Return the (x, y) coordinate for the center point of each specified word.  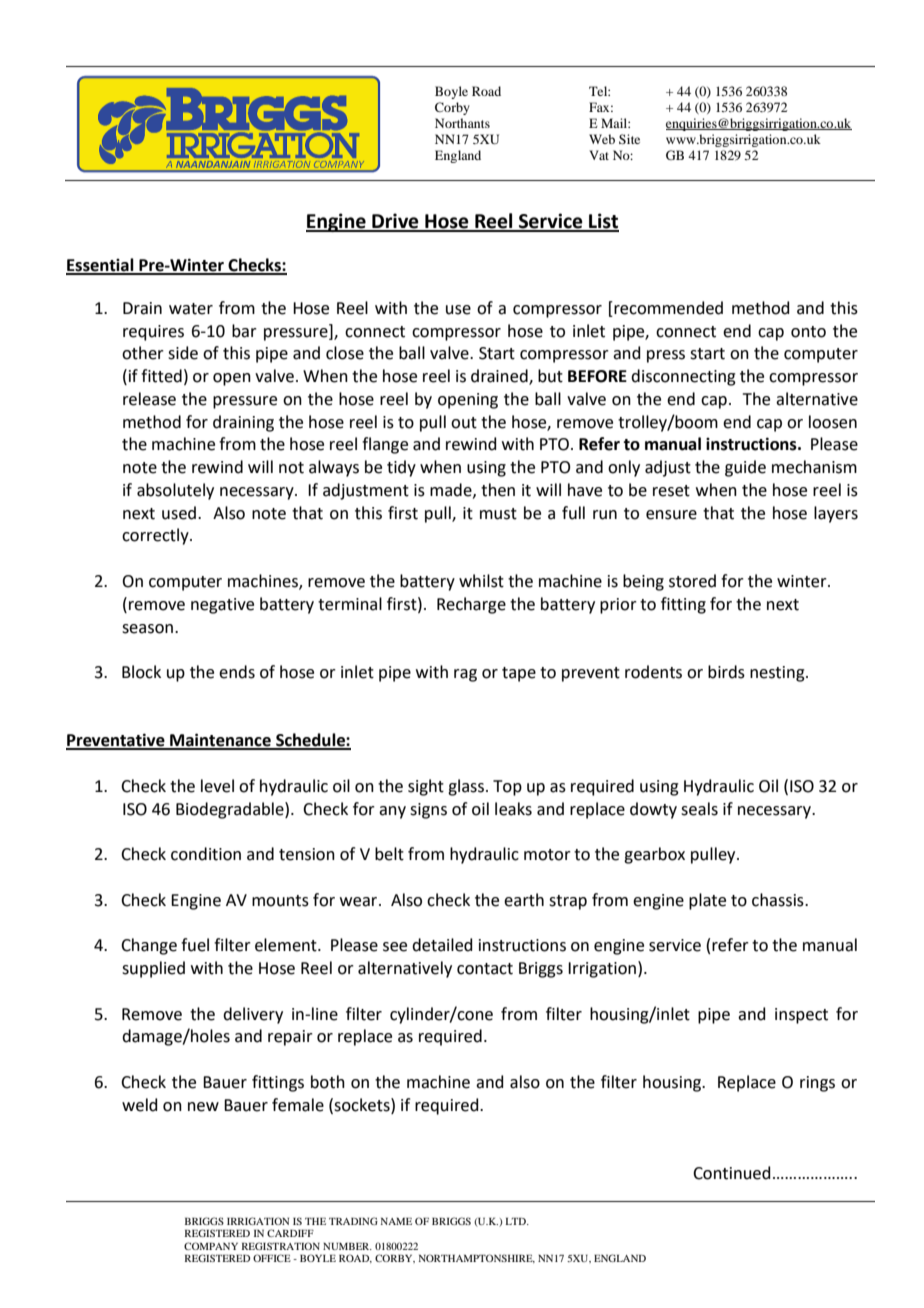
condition (206, 854)
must (498, 514)
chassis (779, 900)
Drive (395, 222)
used (179, 513)
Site (629, 139)
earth (524, 900)
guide (745, 468)
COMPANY (211, 1246)
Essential (101, 266)
